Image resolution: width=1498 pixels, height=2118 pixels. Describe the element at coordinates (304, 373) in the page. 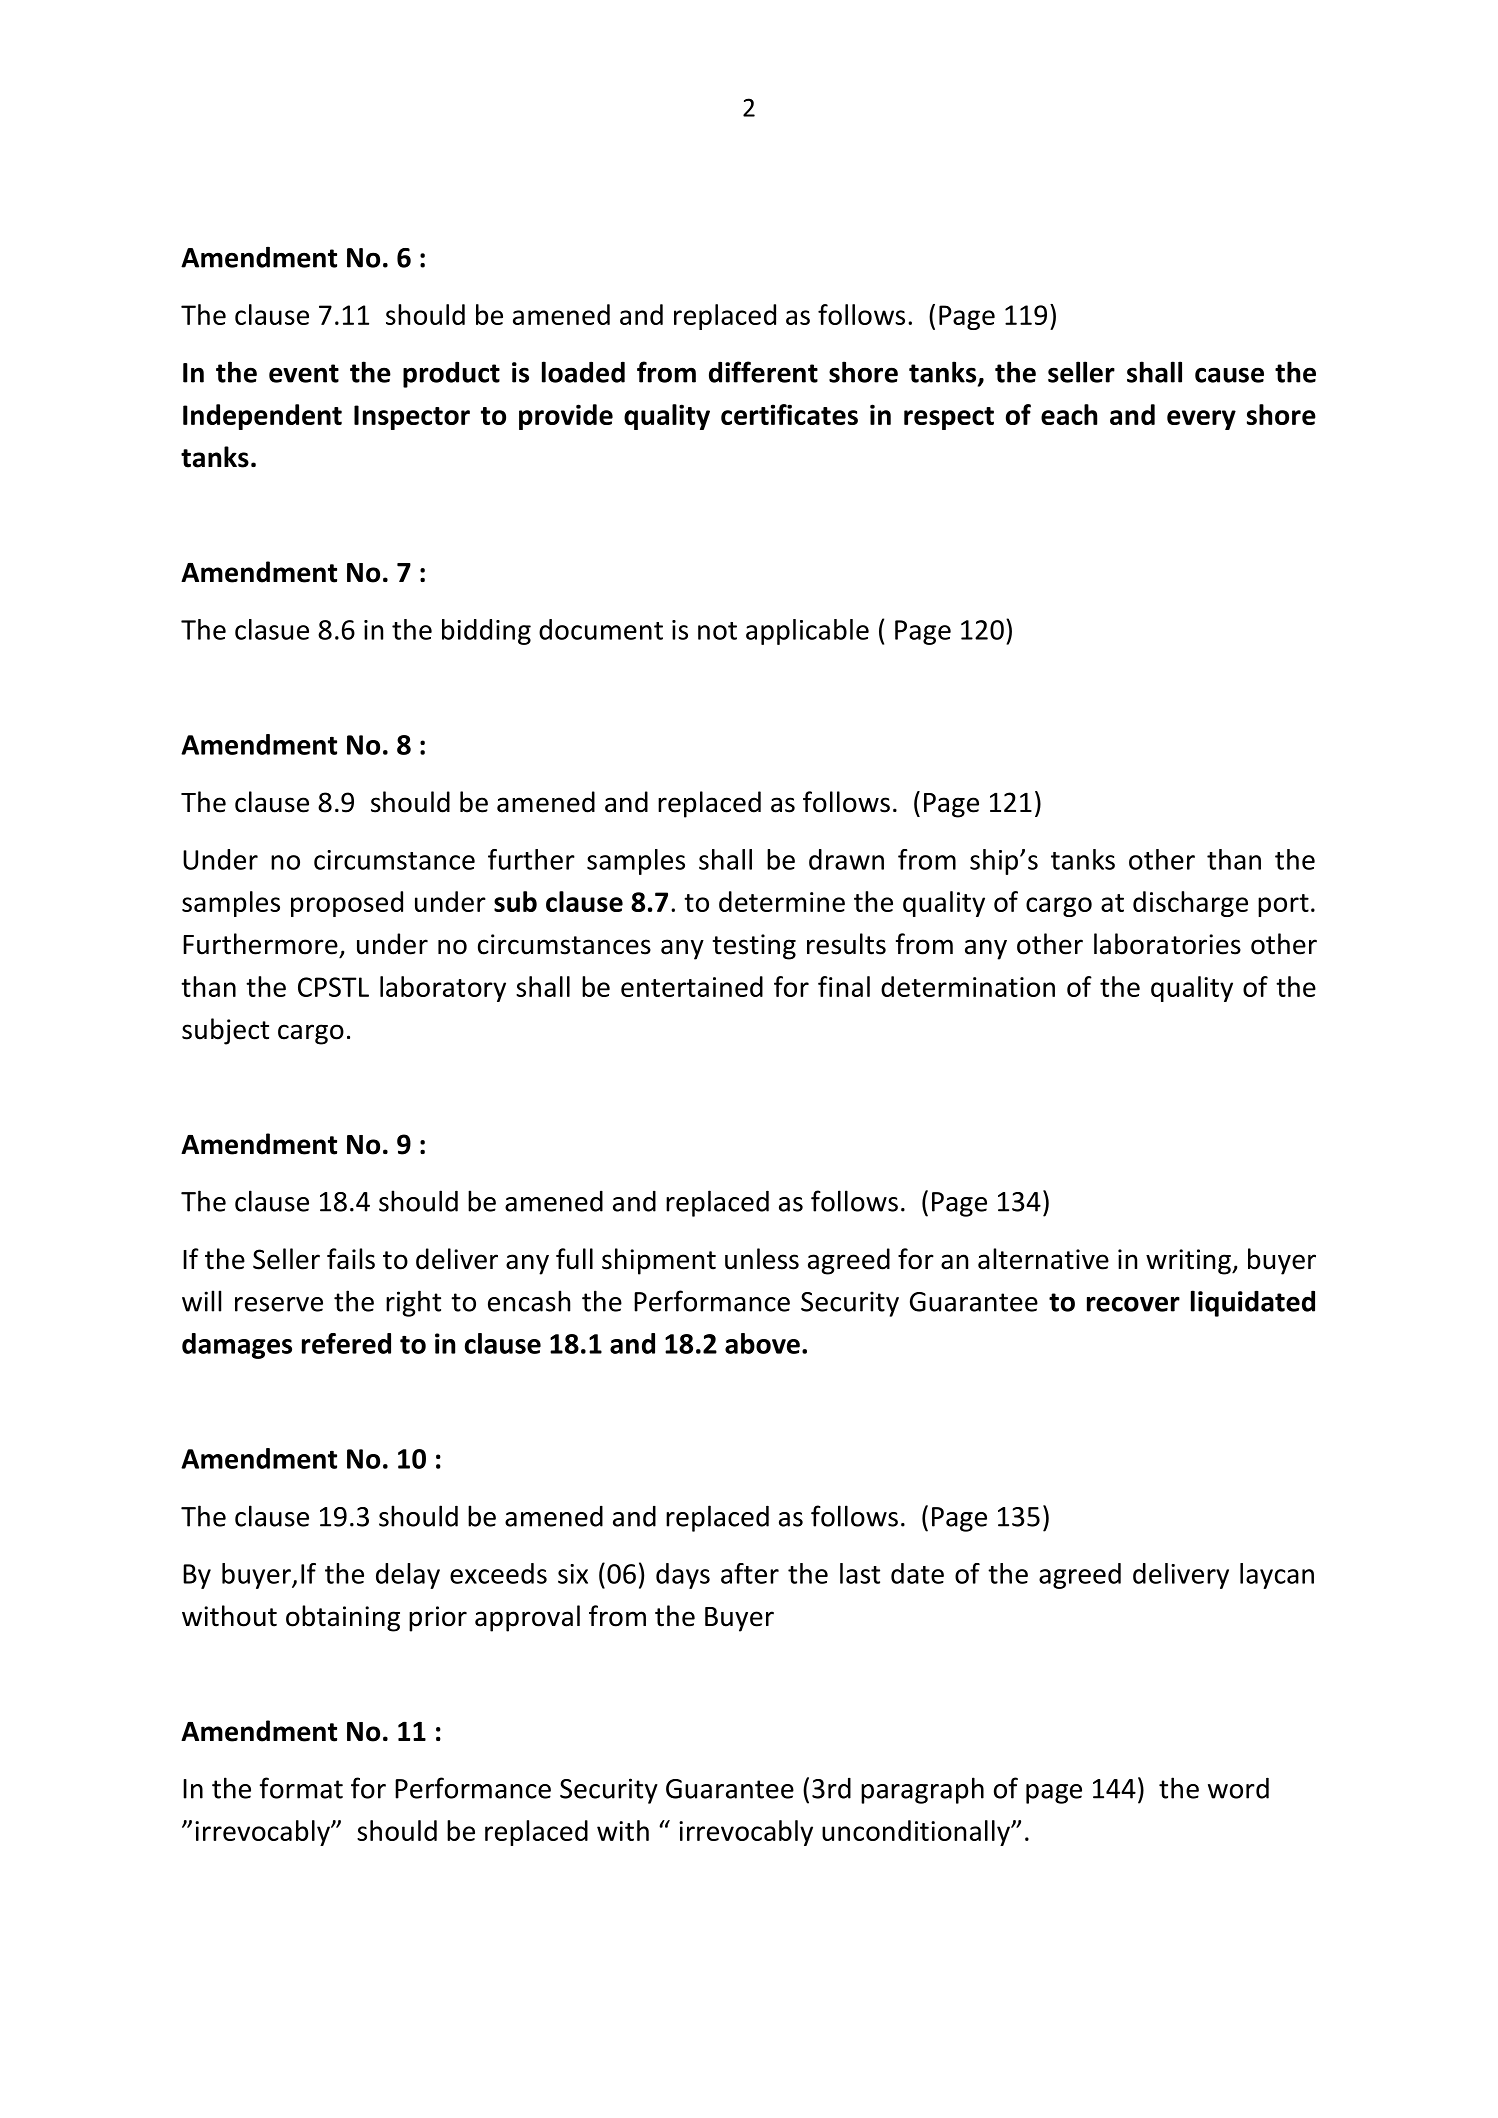

I see `event` at that location.
